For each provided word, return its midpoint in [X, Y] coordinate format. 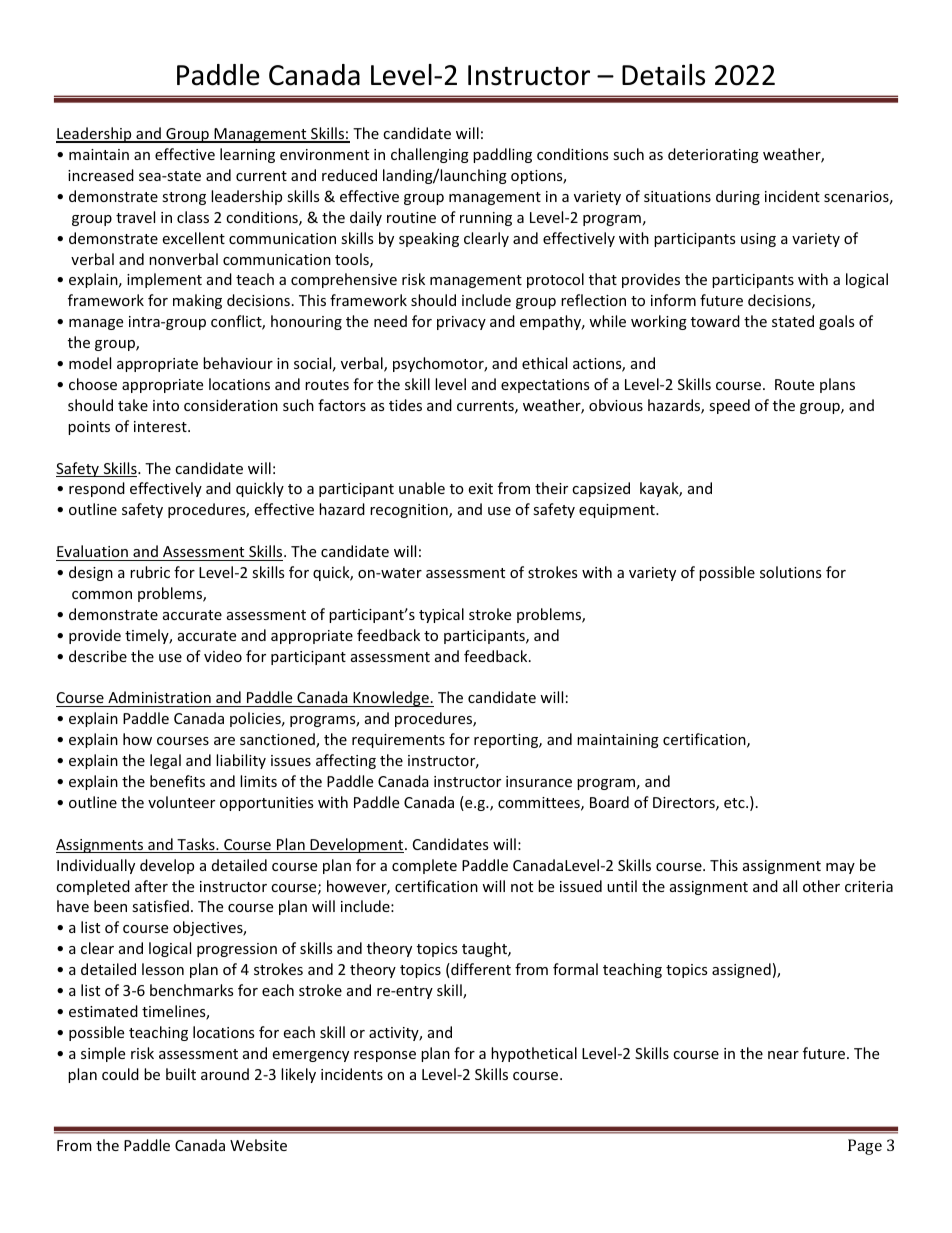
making [197, 301]
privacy [461, 323]
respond [97, 489]
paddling [502, 155]
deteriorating [713, 155]
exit [481, 488]
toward [715, 321]
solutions [790, 572]
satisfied [160, 906]
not [522, 887]
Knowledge [391, 699]
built [181, 1074]
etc [735, 803]
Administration [159, 699]
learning [247, 155]
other [821, 886]
